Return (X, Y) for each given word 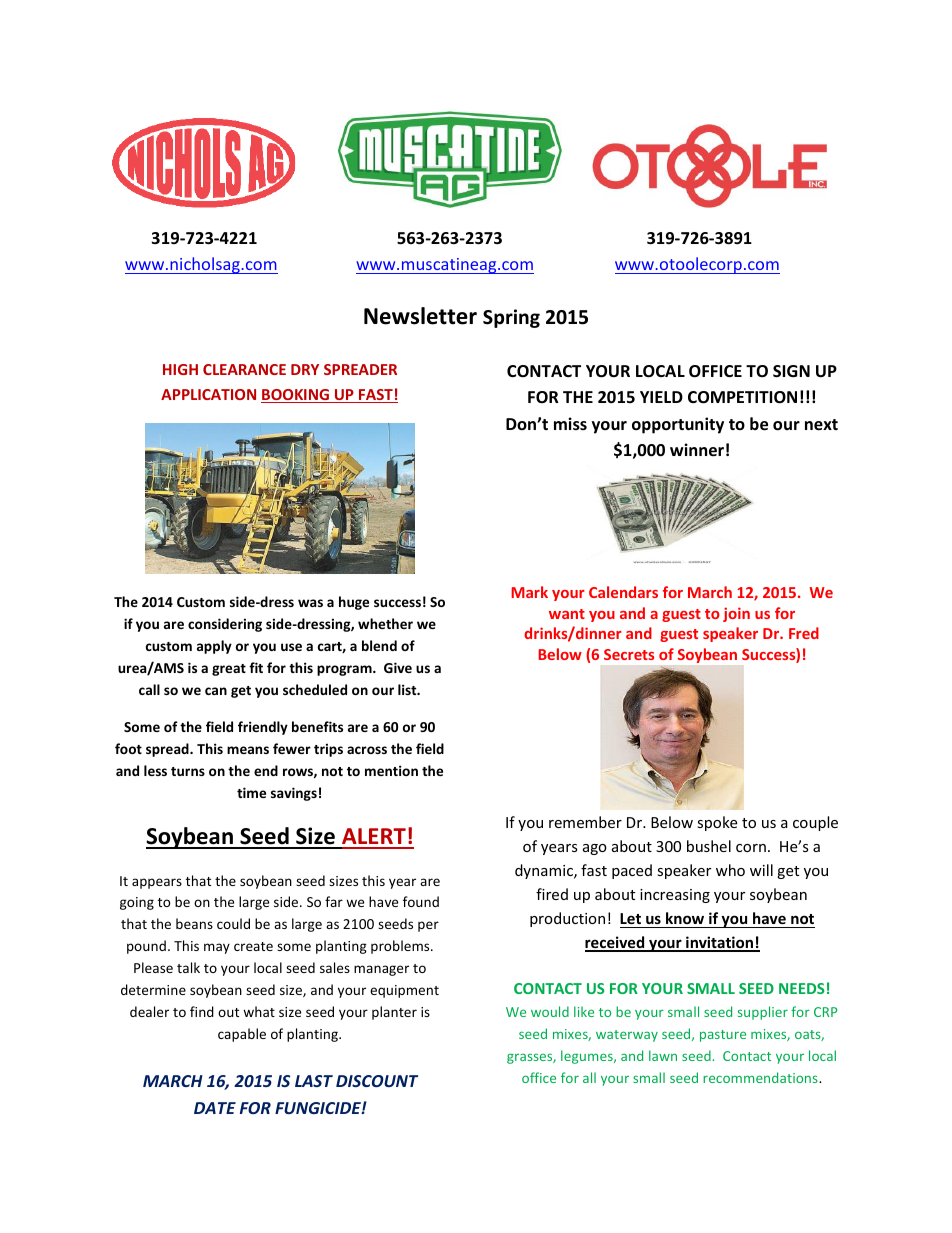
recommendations (761, 1077)
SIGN (791, 371)
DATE (215, 1108)
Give (398, 667)
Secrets (629, 654)
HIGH (180, 369)
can (216, 691)
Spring (511, 318)
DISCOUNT (377, 1081)
